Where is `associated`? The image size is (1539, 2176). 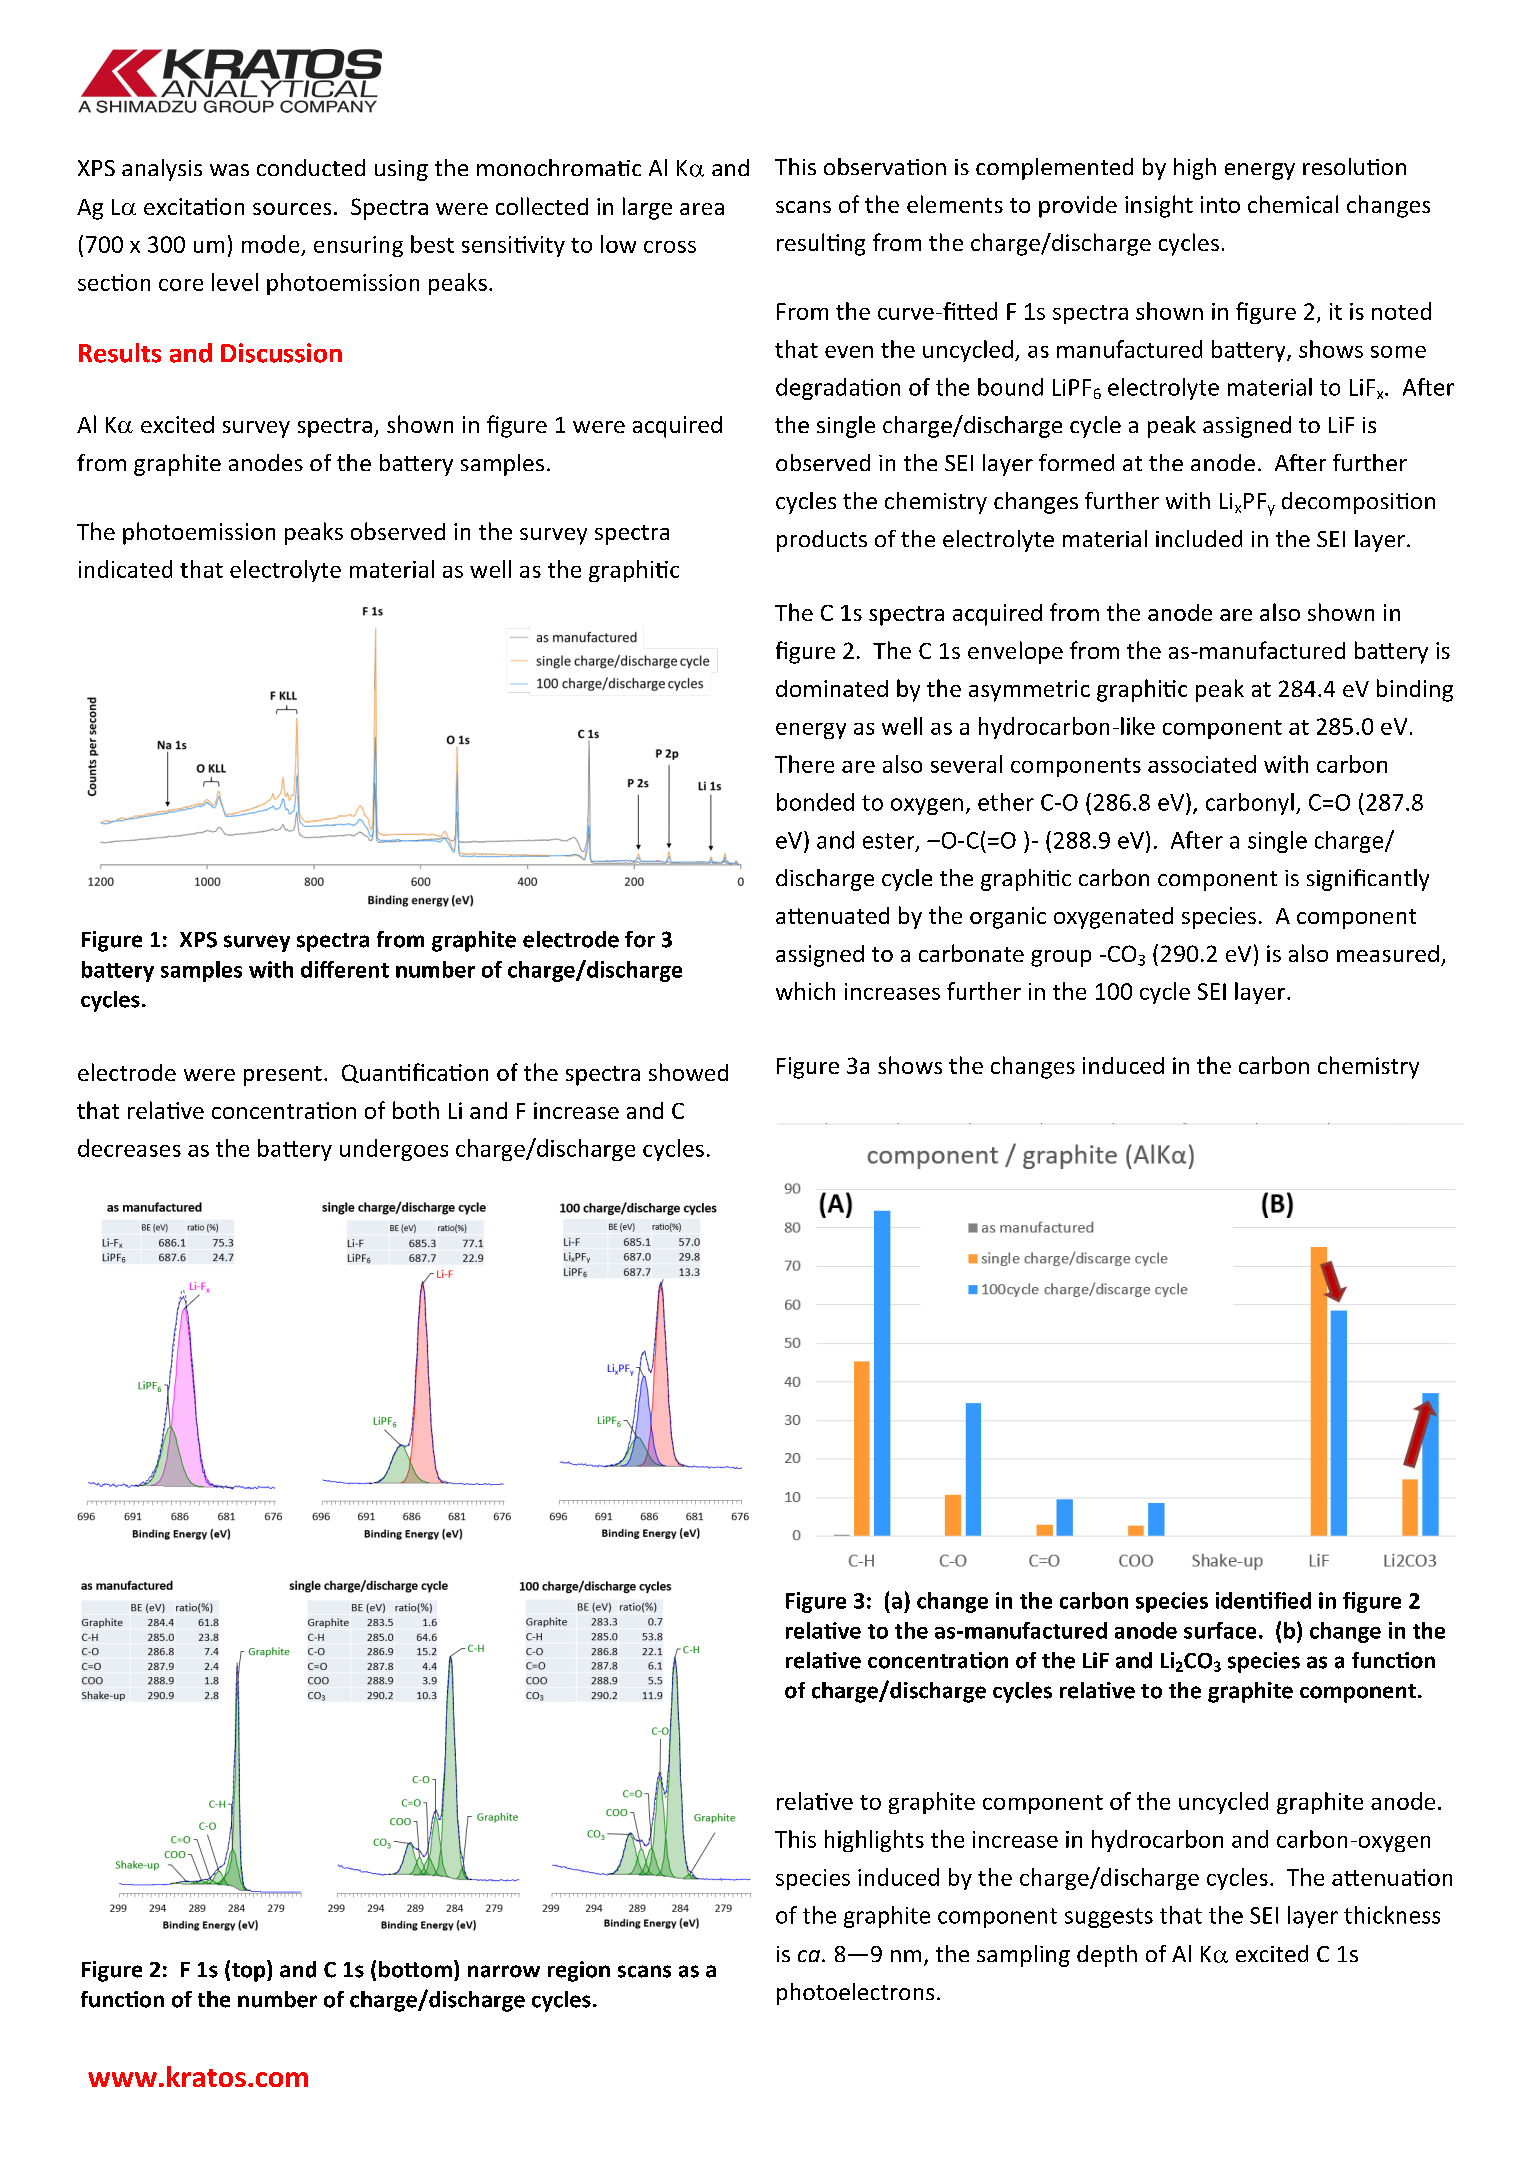 associated is located at coordinates (1202, 764).
